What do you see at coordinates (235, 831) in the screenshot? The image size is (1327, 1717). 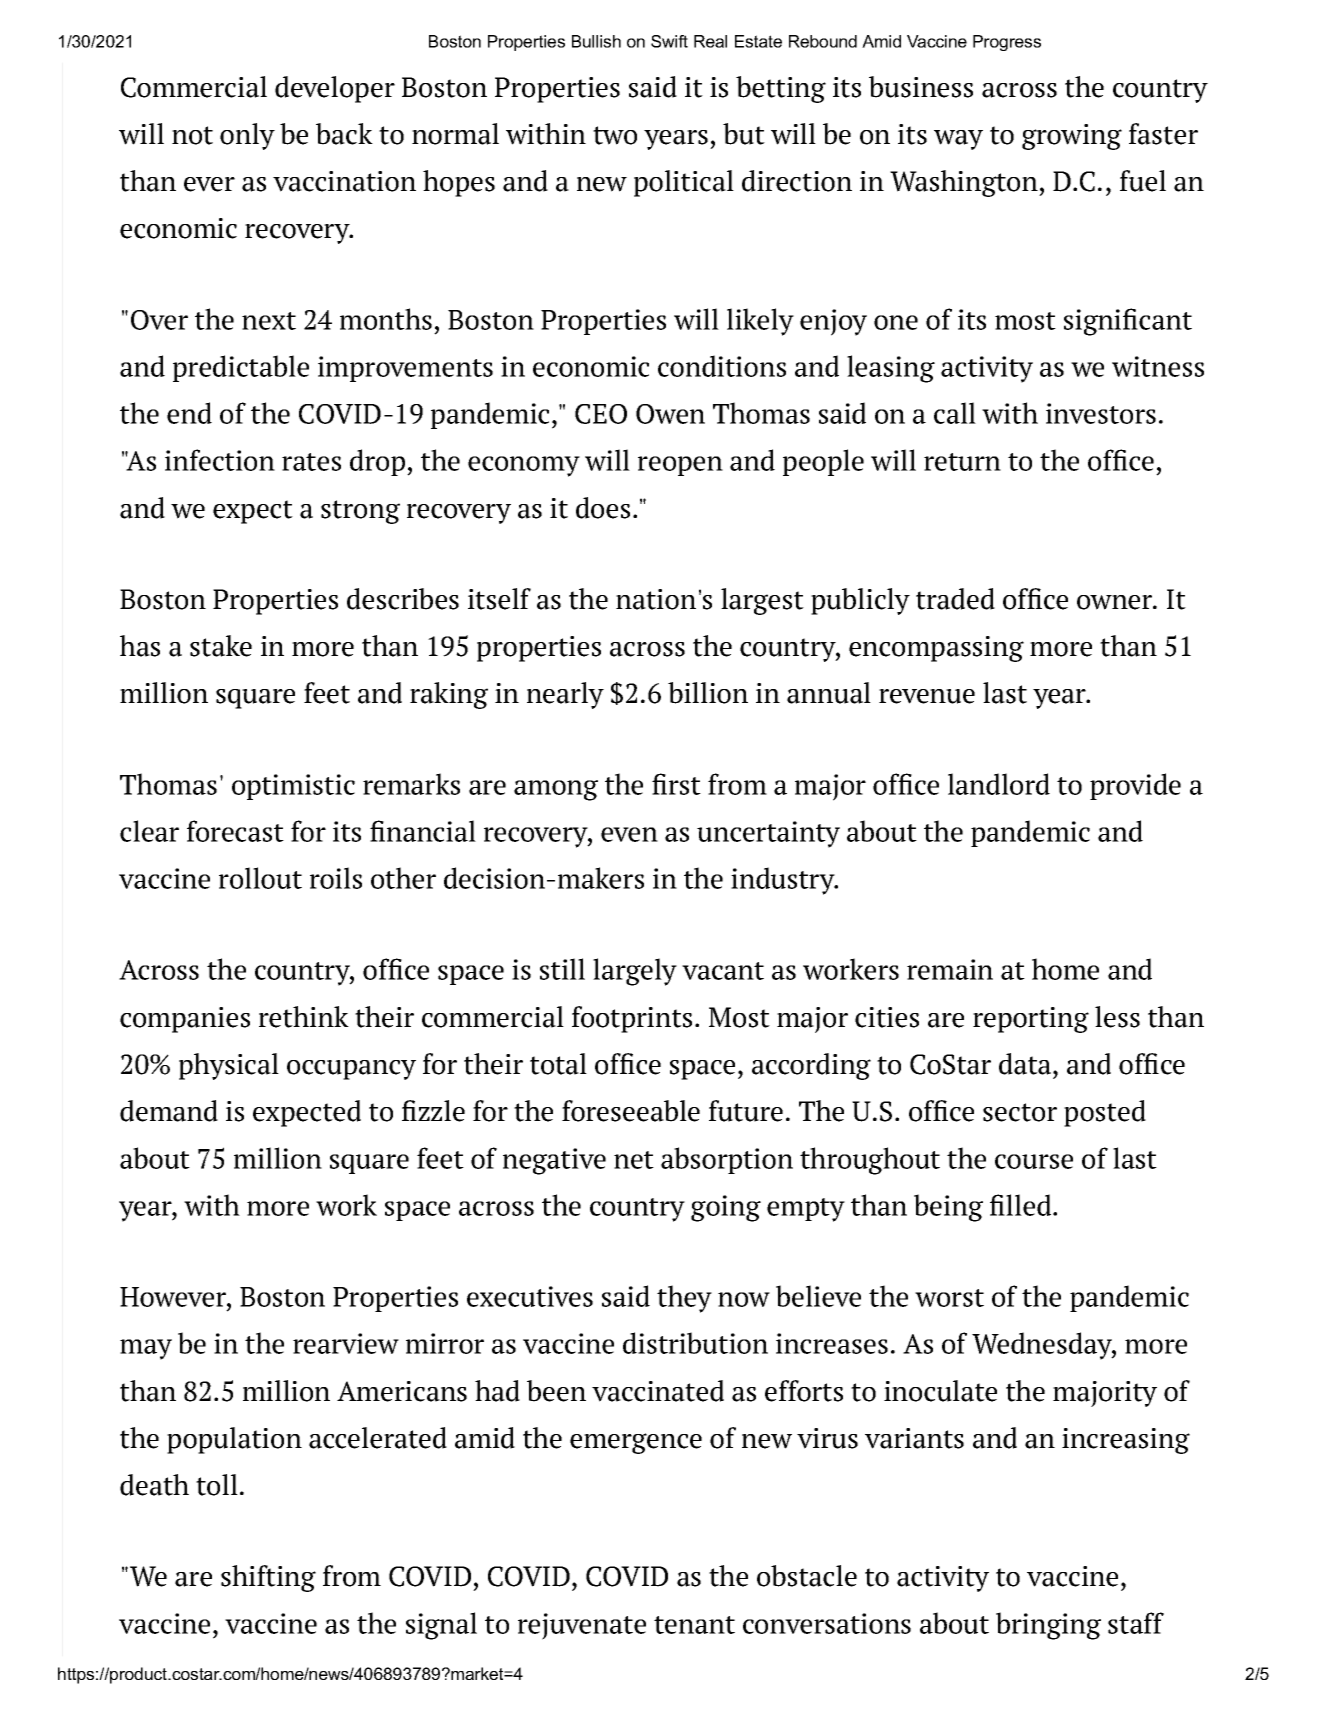 I see `forecast` at bounding box center [235, 831].
